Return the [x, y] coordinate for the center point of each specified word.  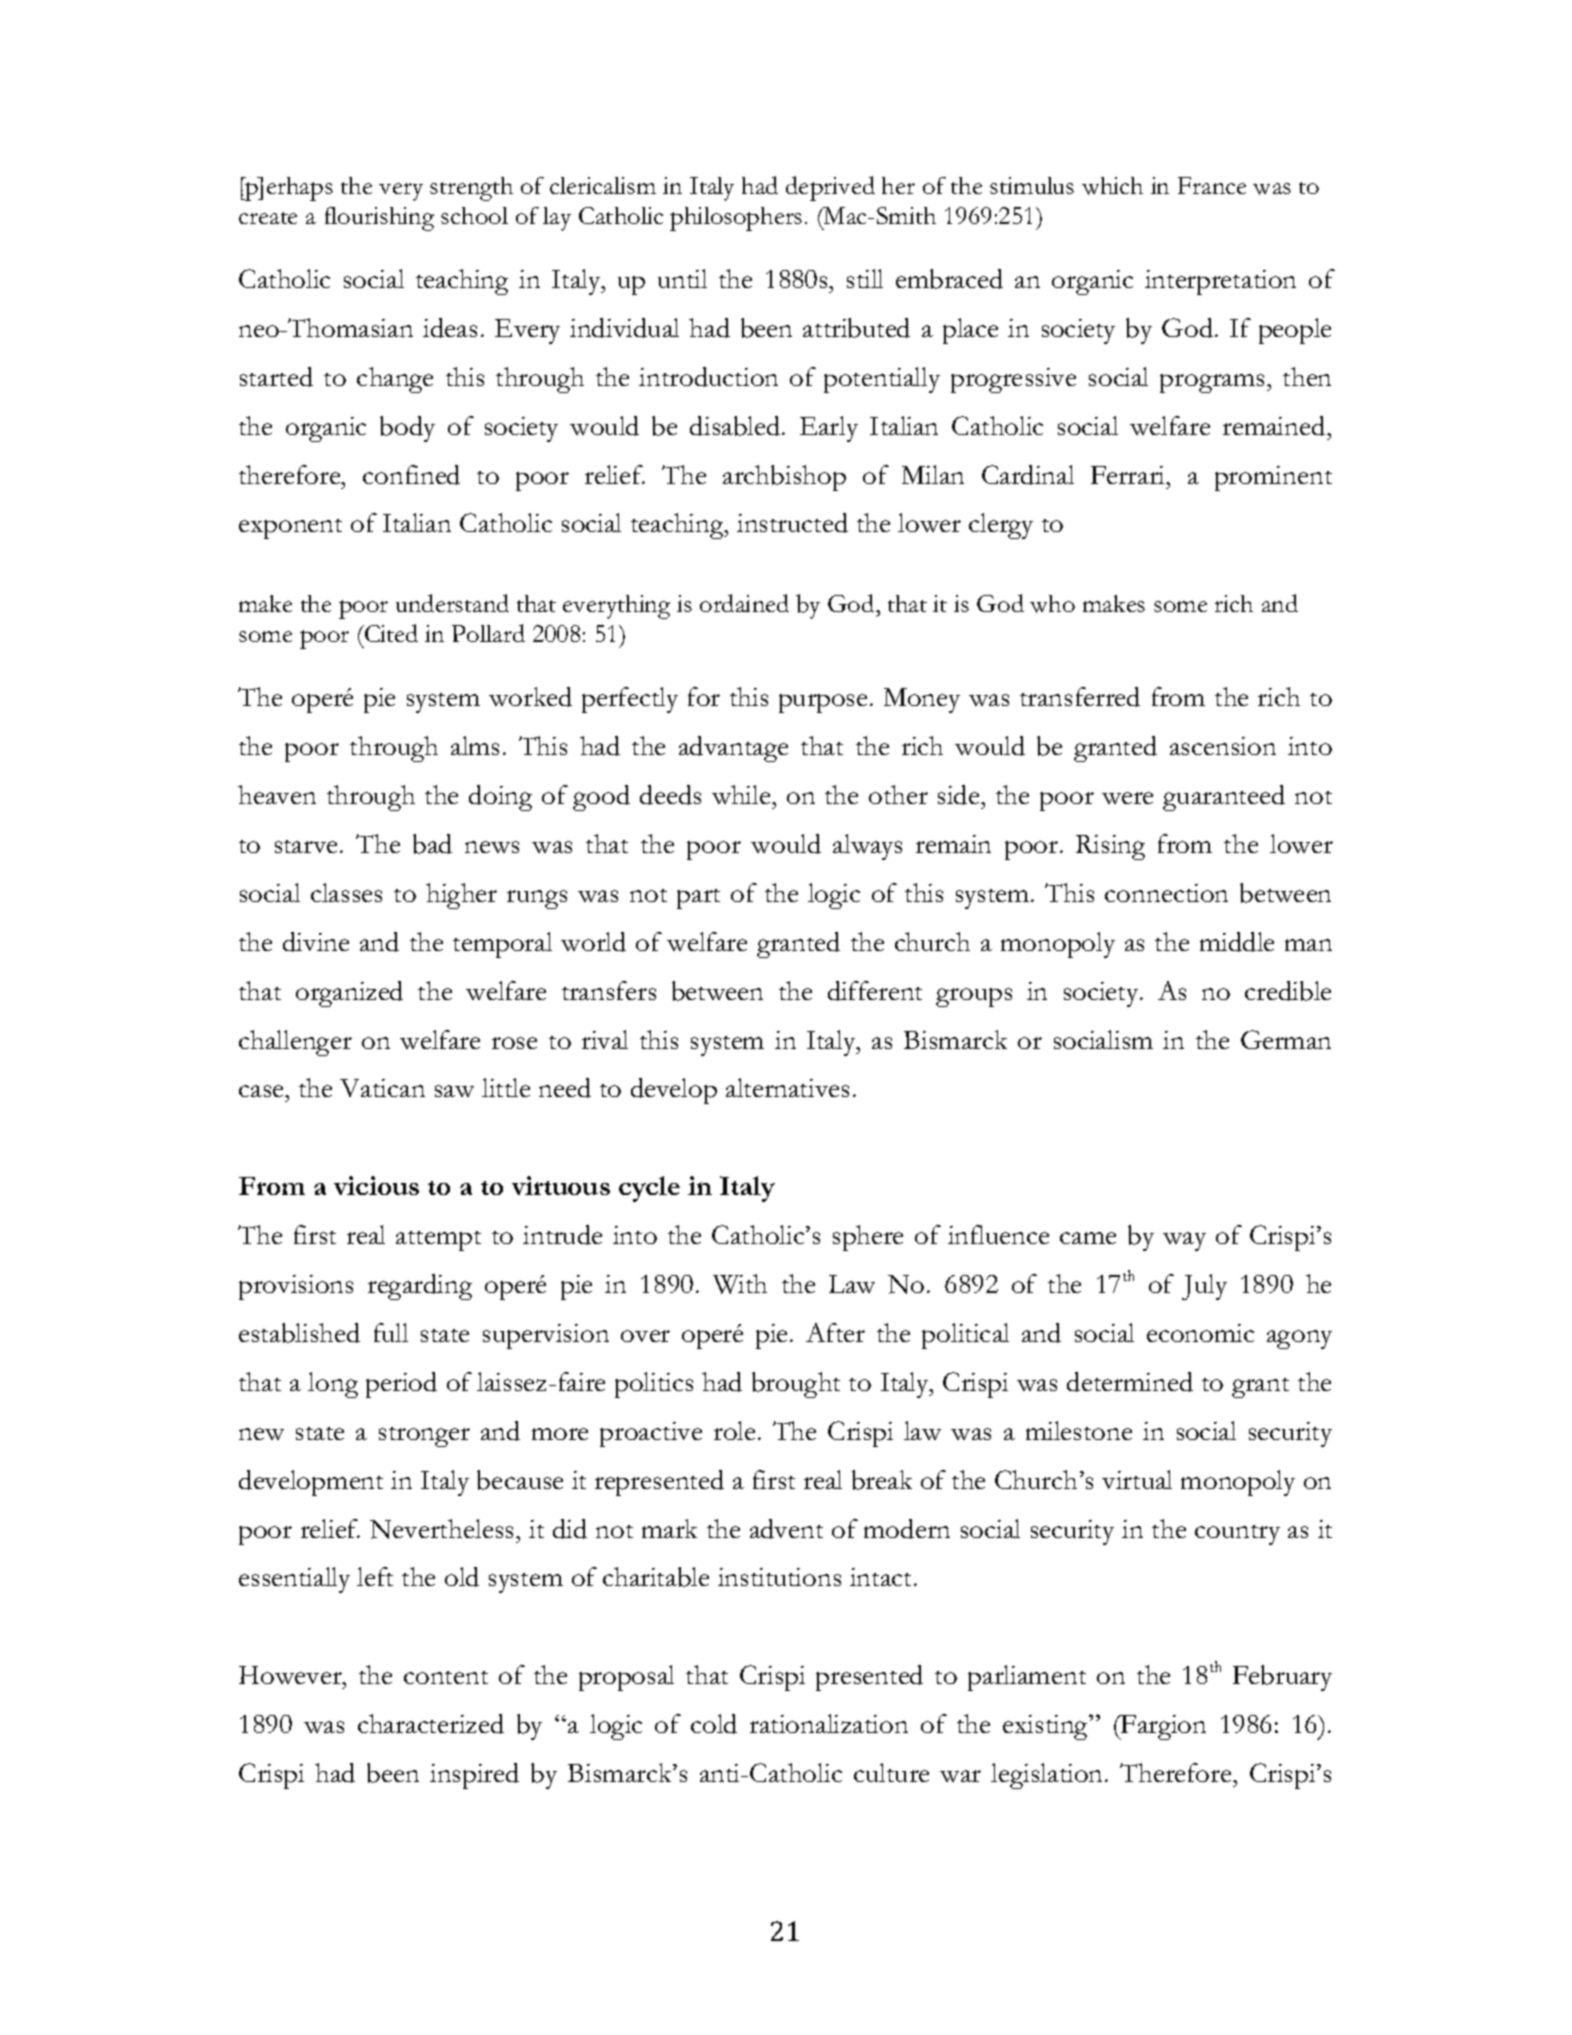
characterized [431, 1724]
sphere [868, 1238]
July [1204, 1287]
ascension [1223, 746]
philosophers [736, 219]
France [1212, 185]
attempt [438, 1241]
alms [475, 745]
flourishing [379, 219]
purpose [823, 703]
